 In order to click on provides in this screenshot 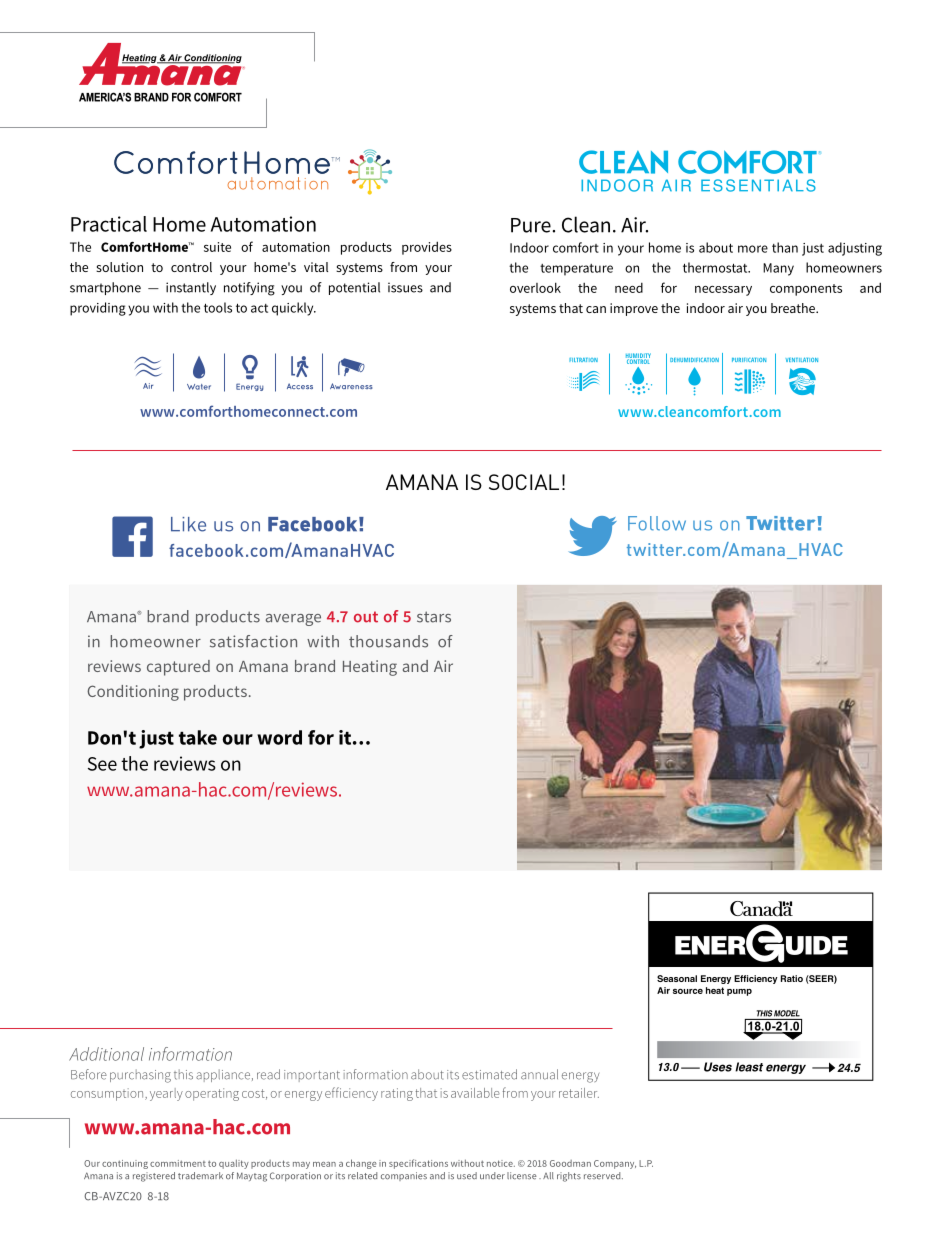, I will do `click(427, 248)`.
